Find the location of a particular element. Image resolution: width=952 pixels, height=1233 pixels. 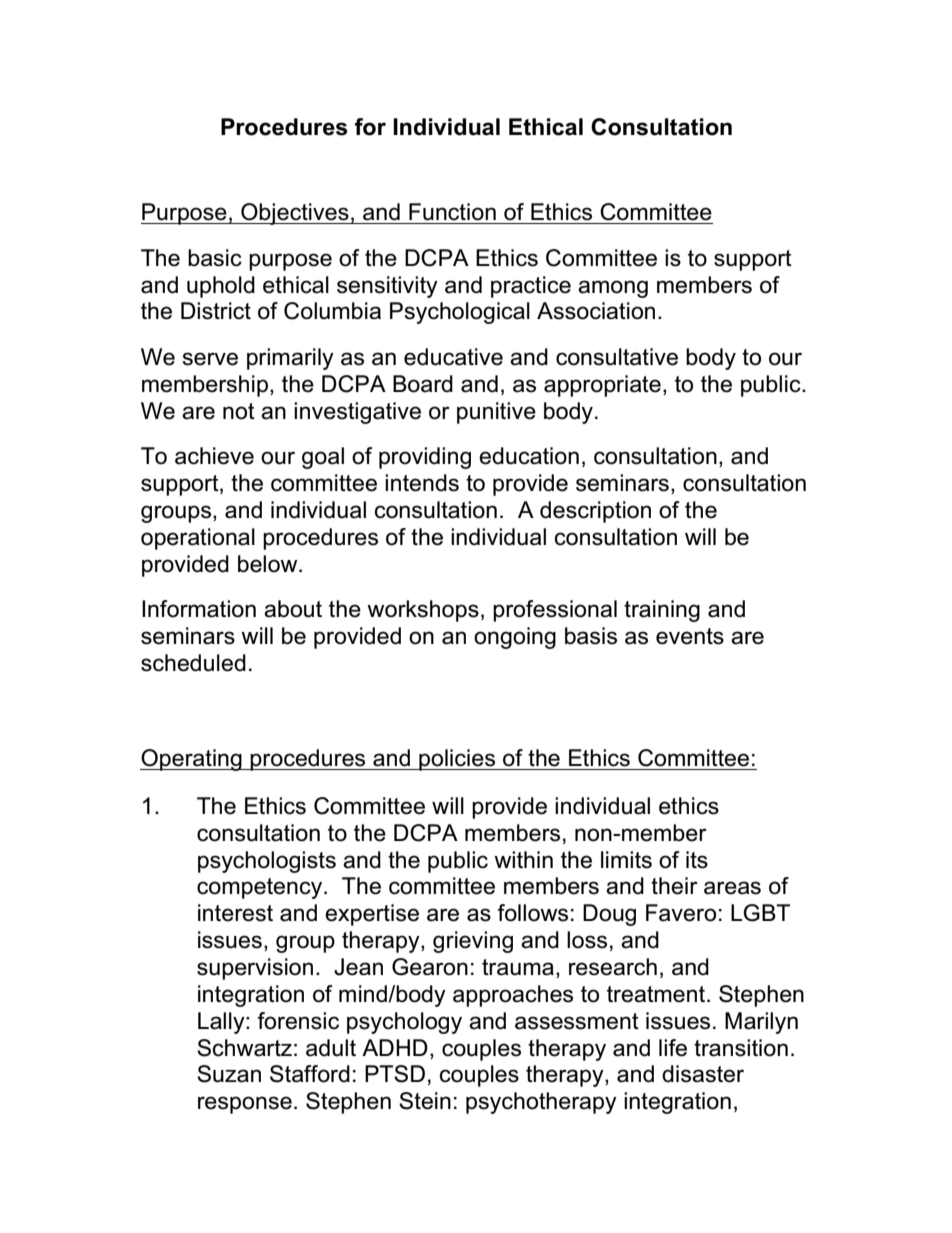

below is located at coordinates (269, 564).
